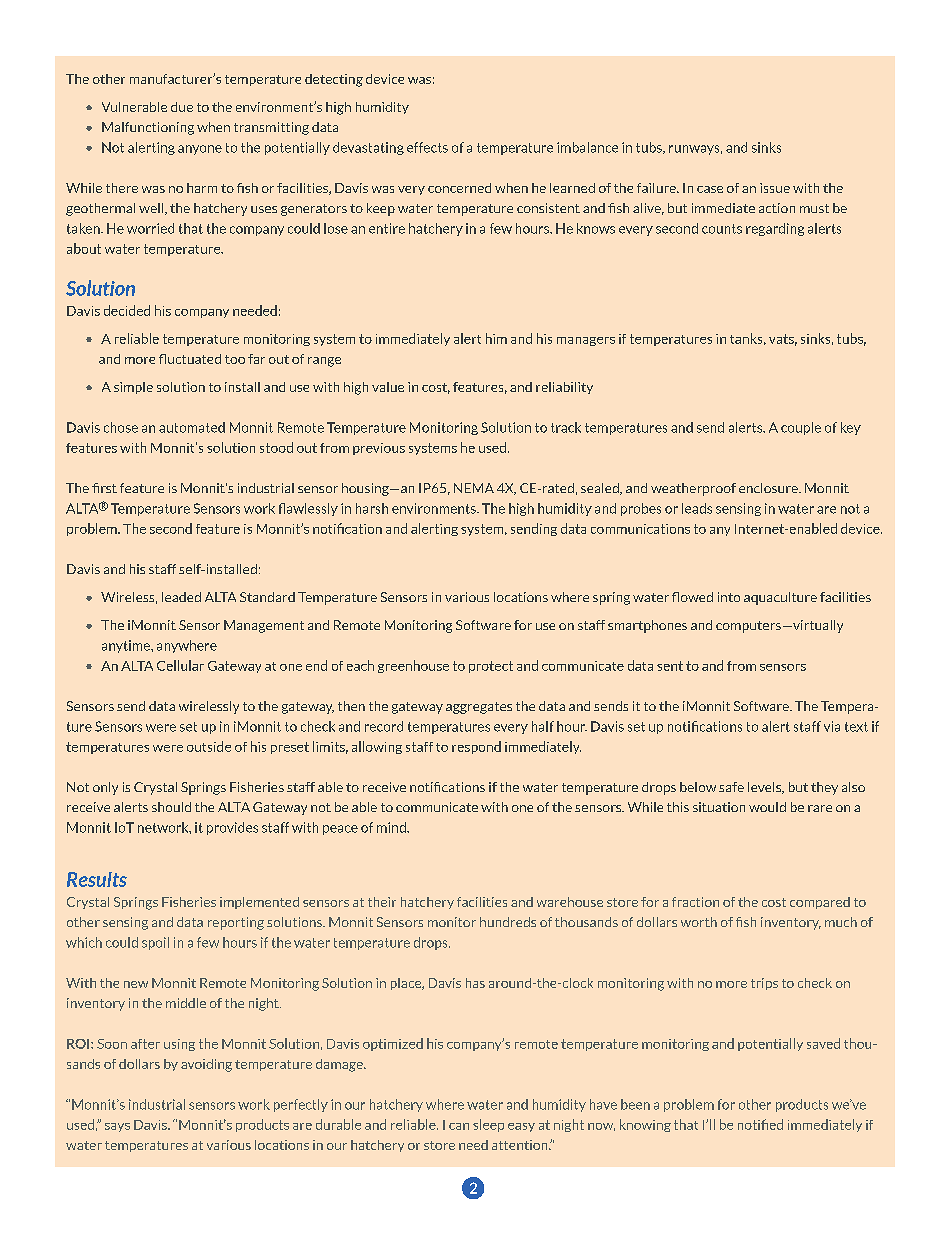 The height and width of the screenshot is (1233, 952). What do you see at coordinates (392, 827) in the screenshot?
I see `mind` at bounding box center [392, 827].
